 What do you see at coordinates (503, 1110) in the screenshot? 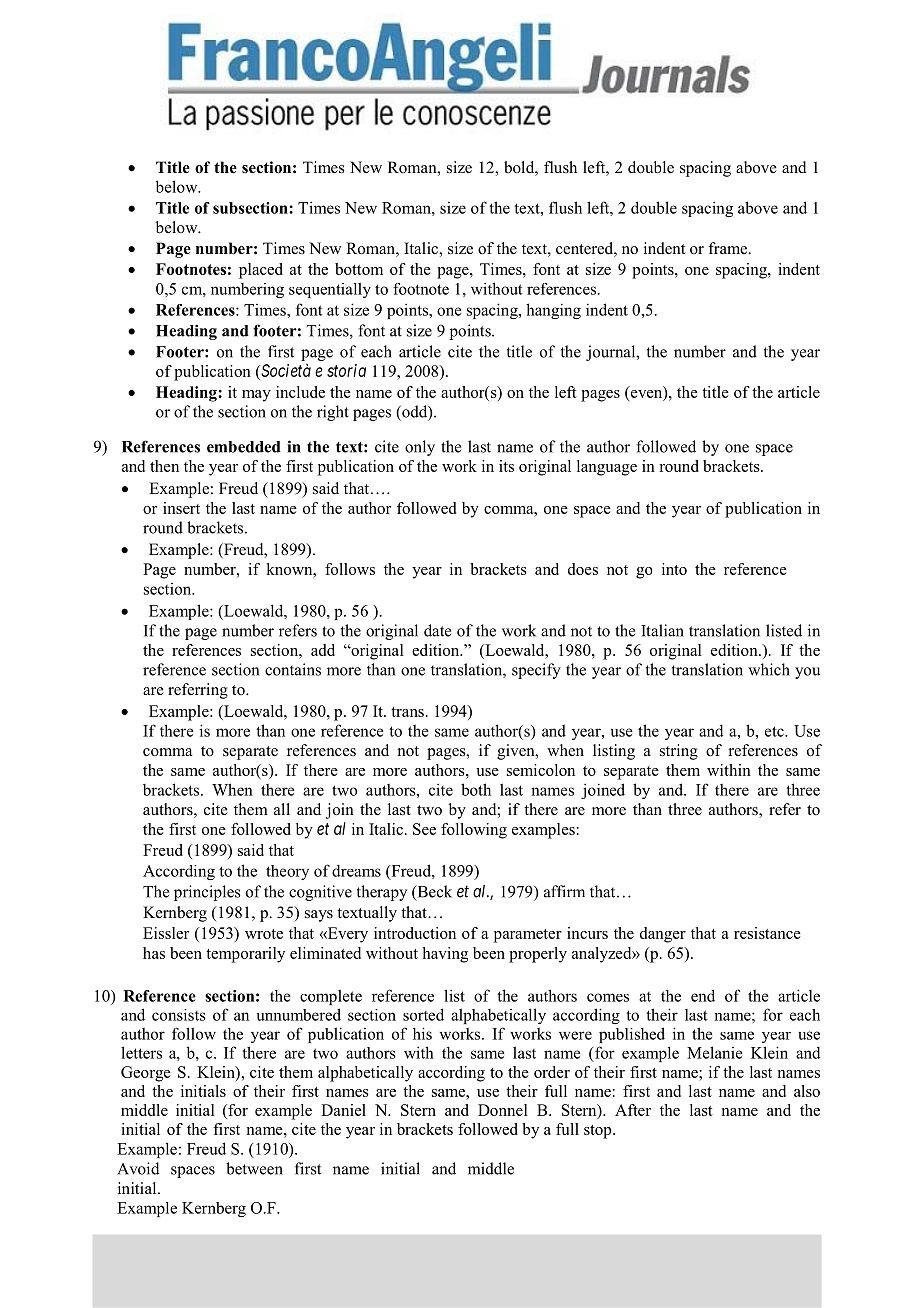
I see `Donnel` at bounding box center [503, 1110].
